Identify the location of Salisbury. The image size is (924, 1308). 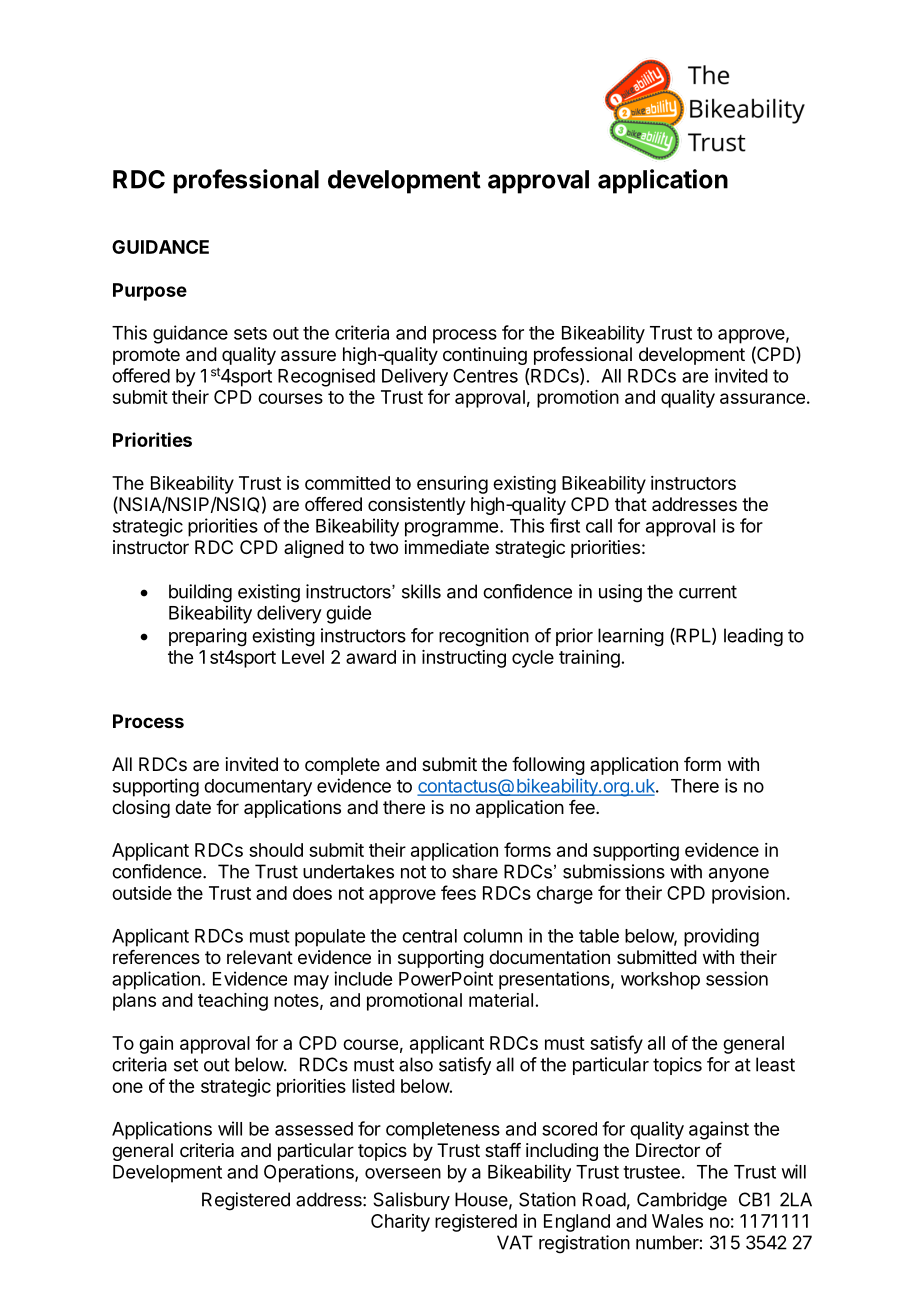
(411, 1201).
